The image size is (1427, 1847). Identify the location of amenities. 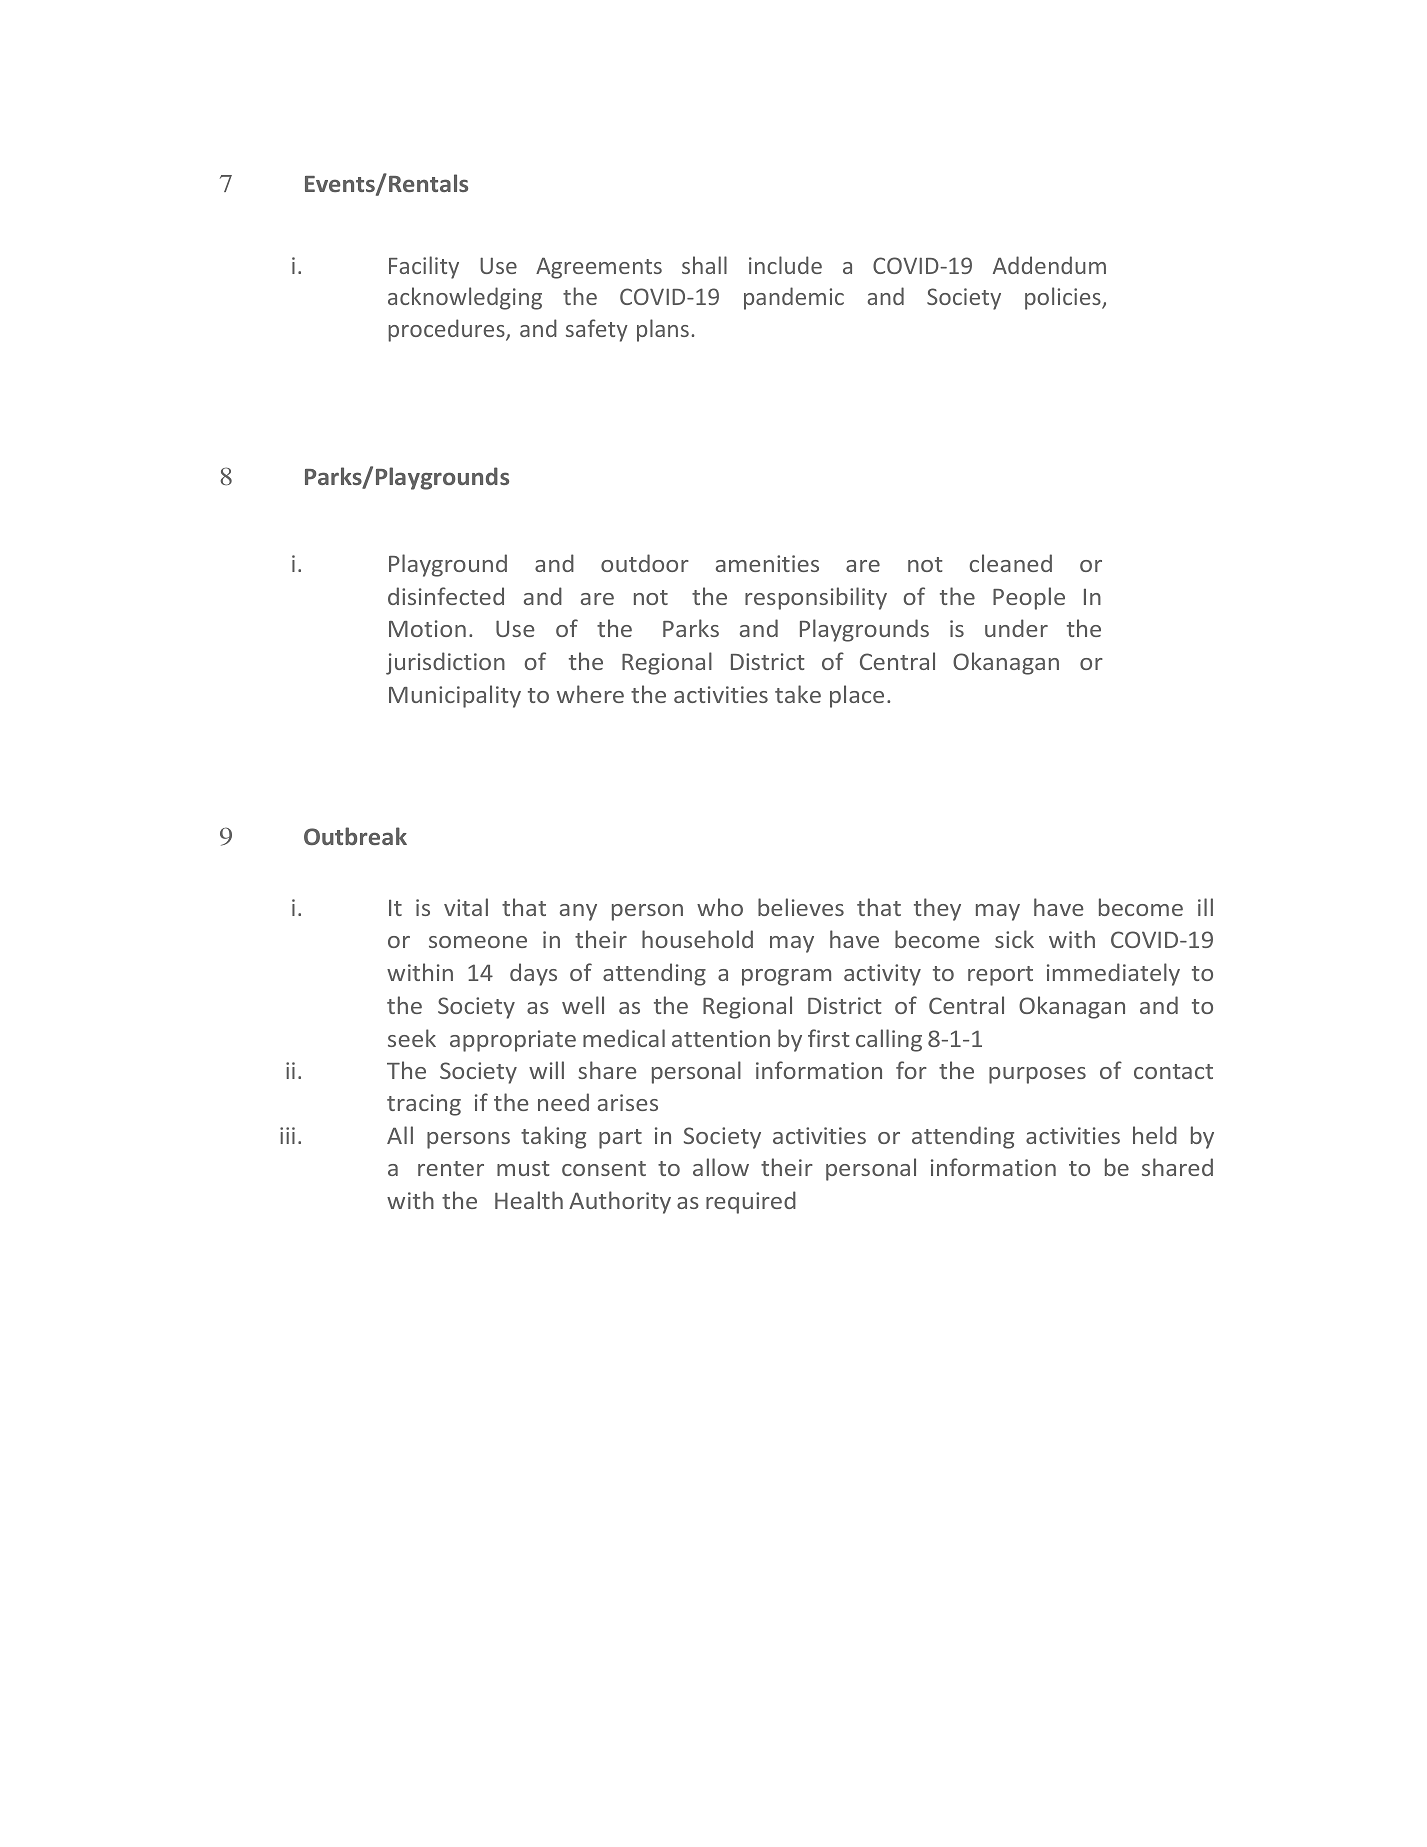
(767, 563).
